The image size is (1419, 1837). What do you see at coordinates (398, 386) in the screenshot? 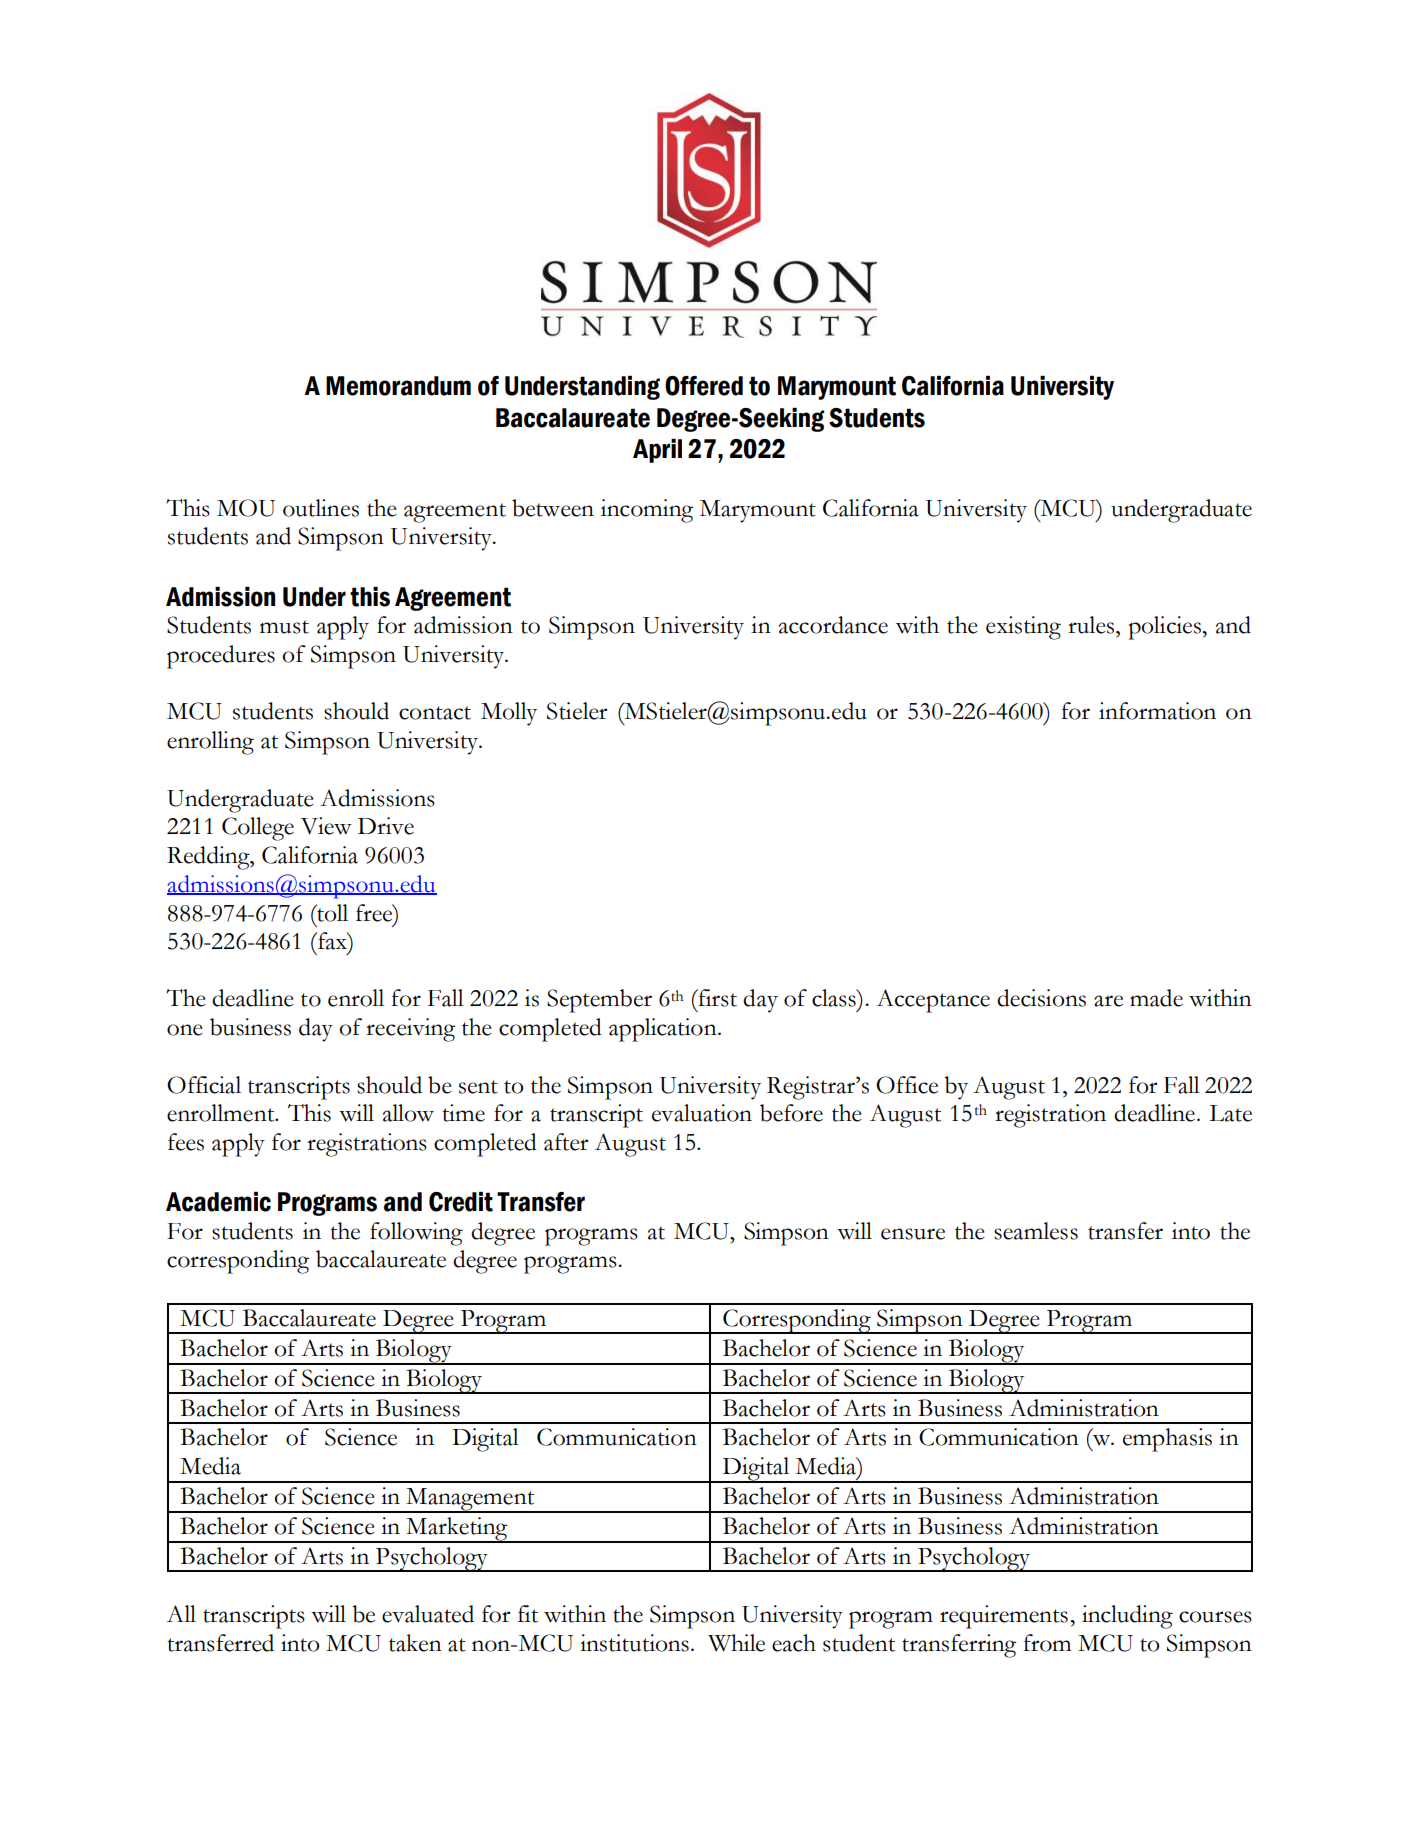
I see `Memorandum` at bounding box center [398, 386].
